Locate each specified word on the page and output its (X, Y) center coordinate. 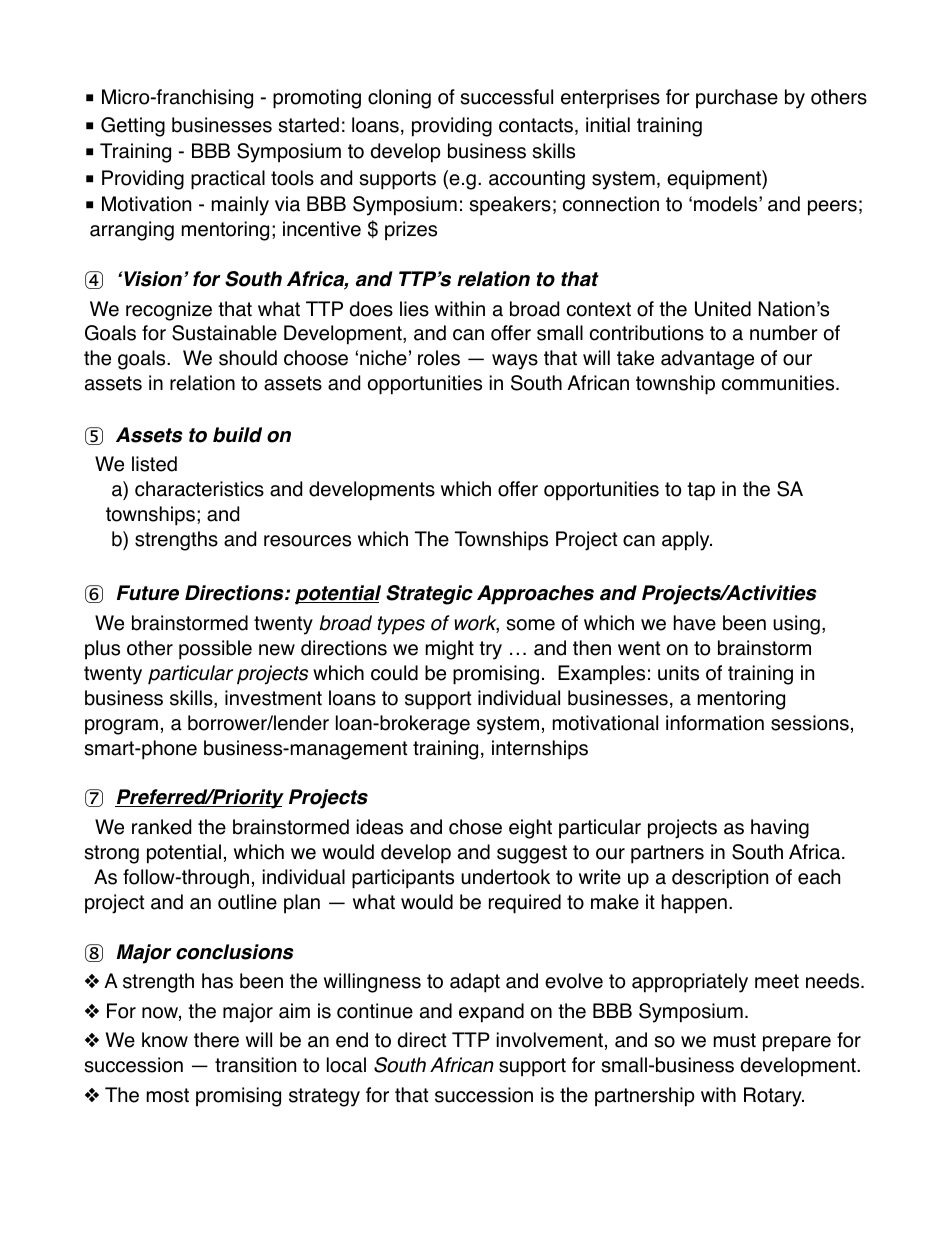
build (237, 435)
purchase (737, 99)
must (735, 1040)
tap (701, 491)
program (121, 727)
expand (491, 1013)
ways (515, 362)
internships (540, 750)
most (168, 1095)
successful (507, 97)
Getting (133, 127)
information (715, 723)
